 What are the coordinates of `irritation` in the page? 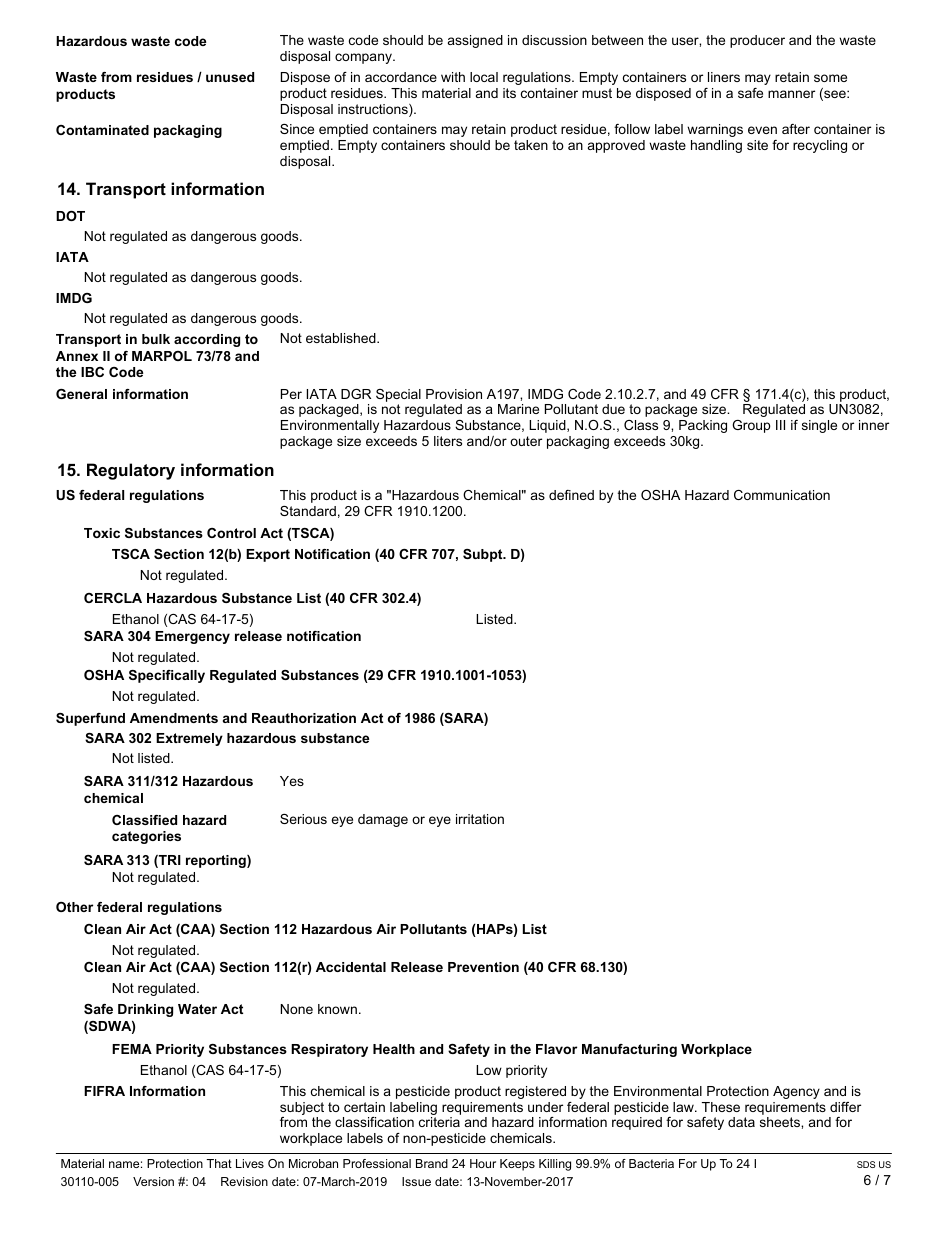 It's located at (480, 819).
